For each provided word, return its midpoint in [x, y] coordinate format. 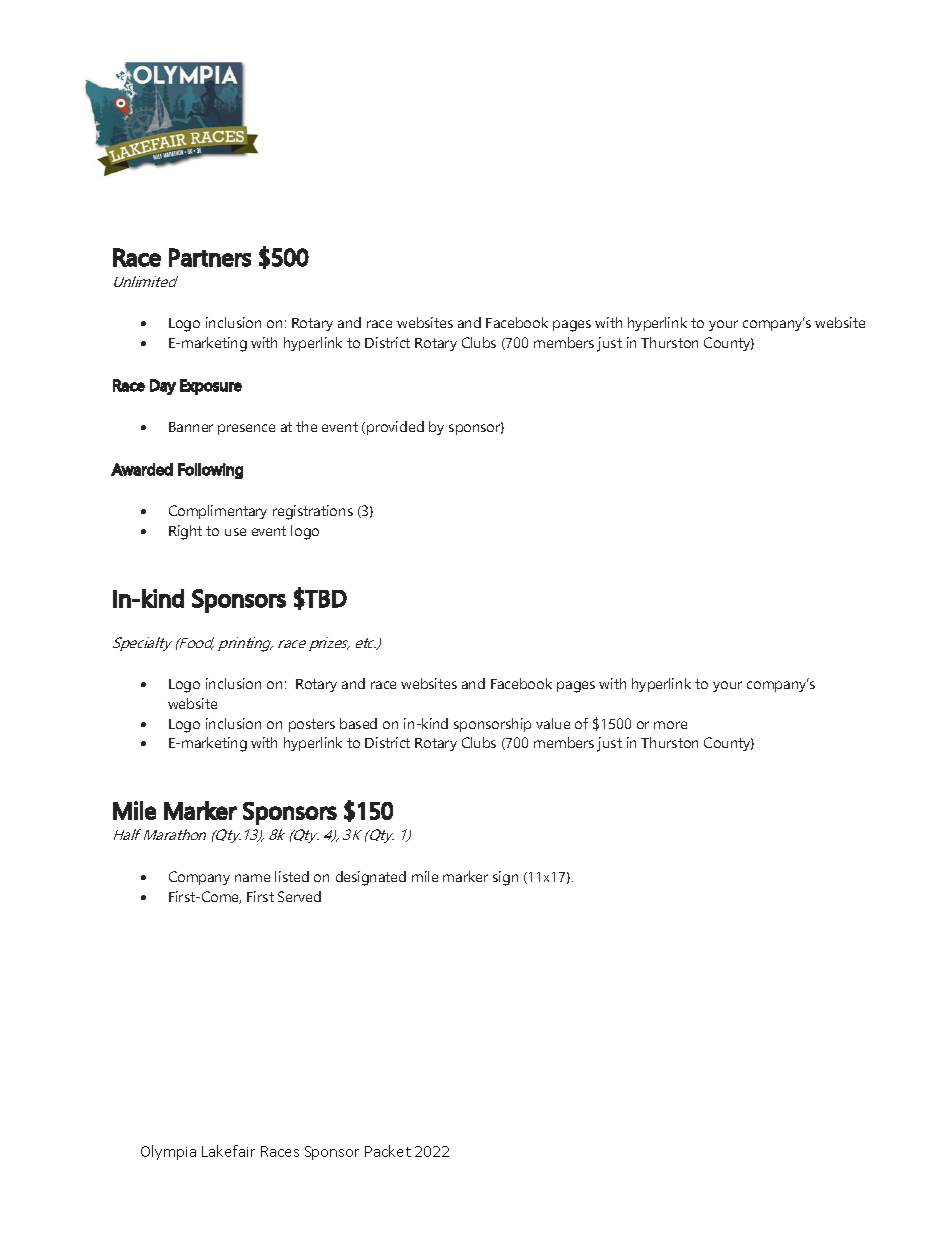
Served [299, 896]
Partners [210, 257]
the [306, 426]
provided [395, 428]
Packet [388, 1151]
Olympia [168, 1152]
